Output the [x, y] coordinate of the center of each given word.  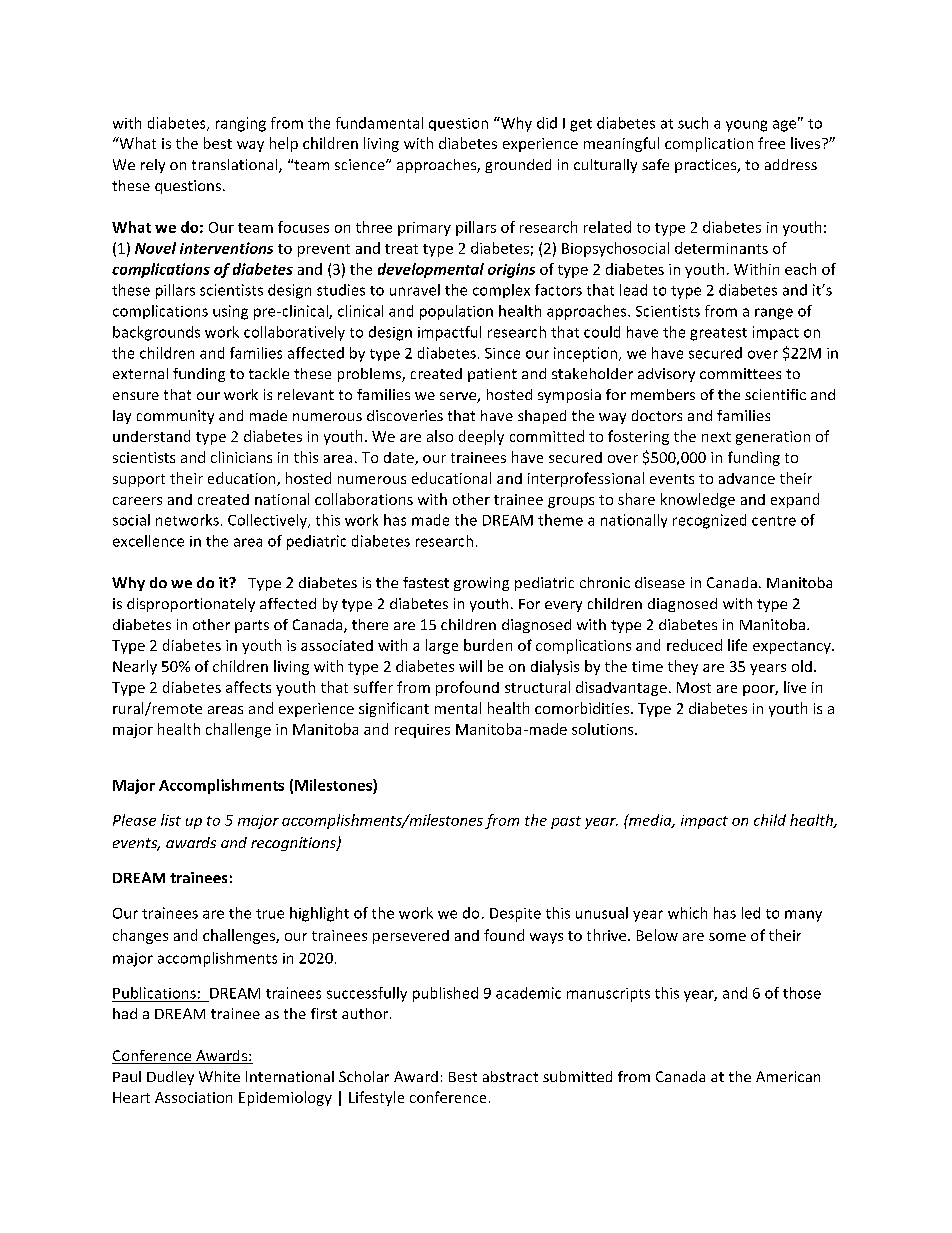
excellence [148, 541]
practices [707, 166]
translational [236, 166]
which [687, 913]
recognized [709, 521]
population [456, 312]
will [470, 666]
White [219, 1076]
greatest [718, 334]
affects [248, 687]
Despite [515, 915]
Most [694, 687]
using [230, 312]
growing [481, 584]
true [270, 914]
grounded [518, 166]
